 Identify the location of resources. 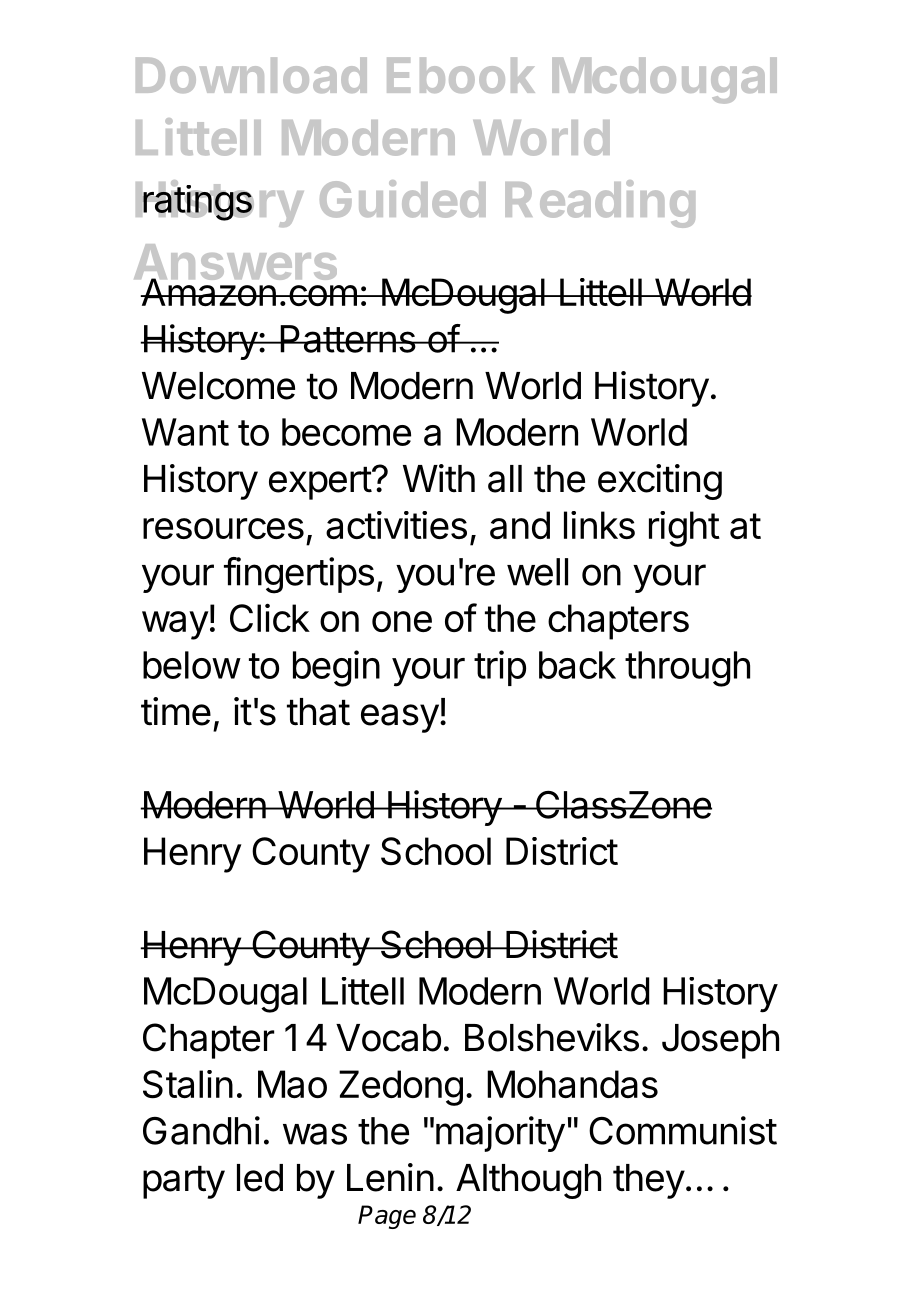
(223, 528).
